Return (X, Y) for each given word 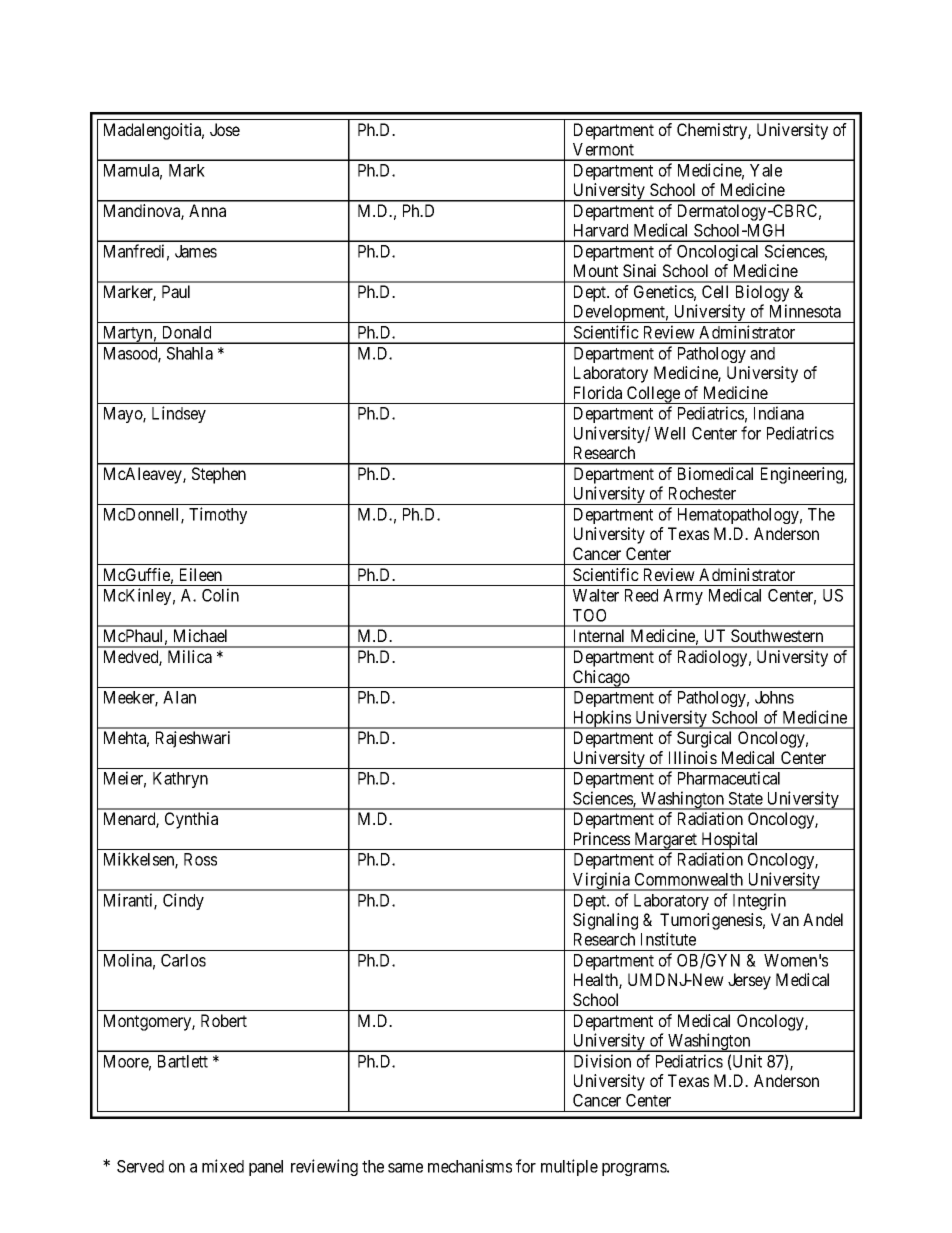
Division (602, 1061)
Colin (220, 595)
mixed (223, 1166)
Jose (225, 129)
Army (683, 597)
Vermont (603, 149)
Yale (766, 170)
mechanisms (470, 1166)
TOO (589, 615)
